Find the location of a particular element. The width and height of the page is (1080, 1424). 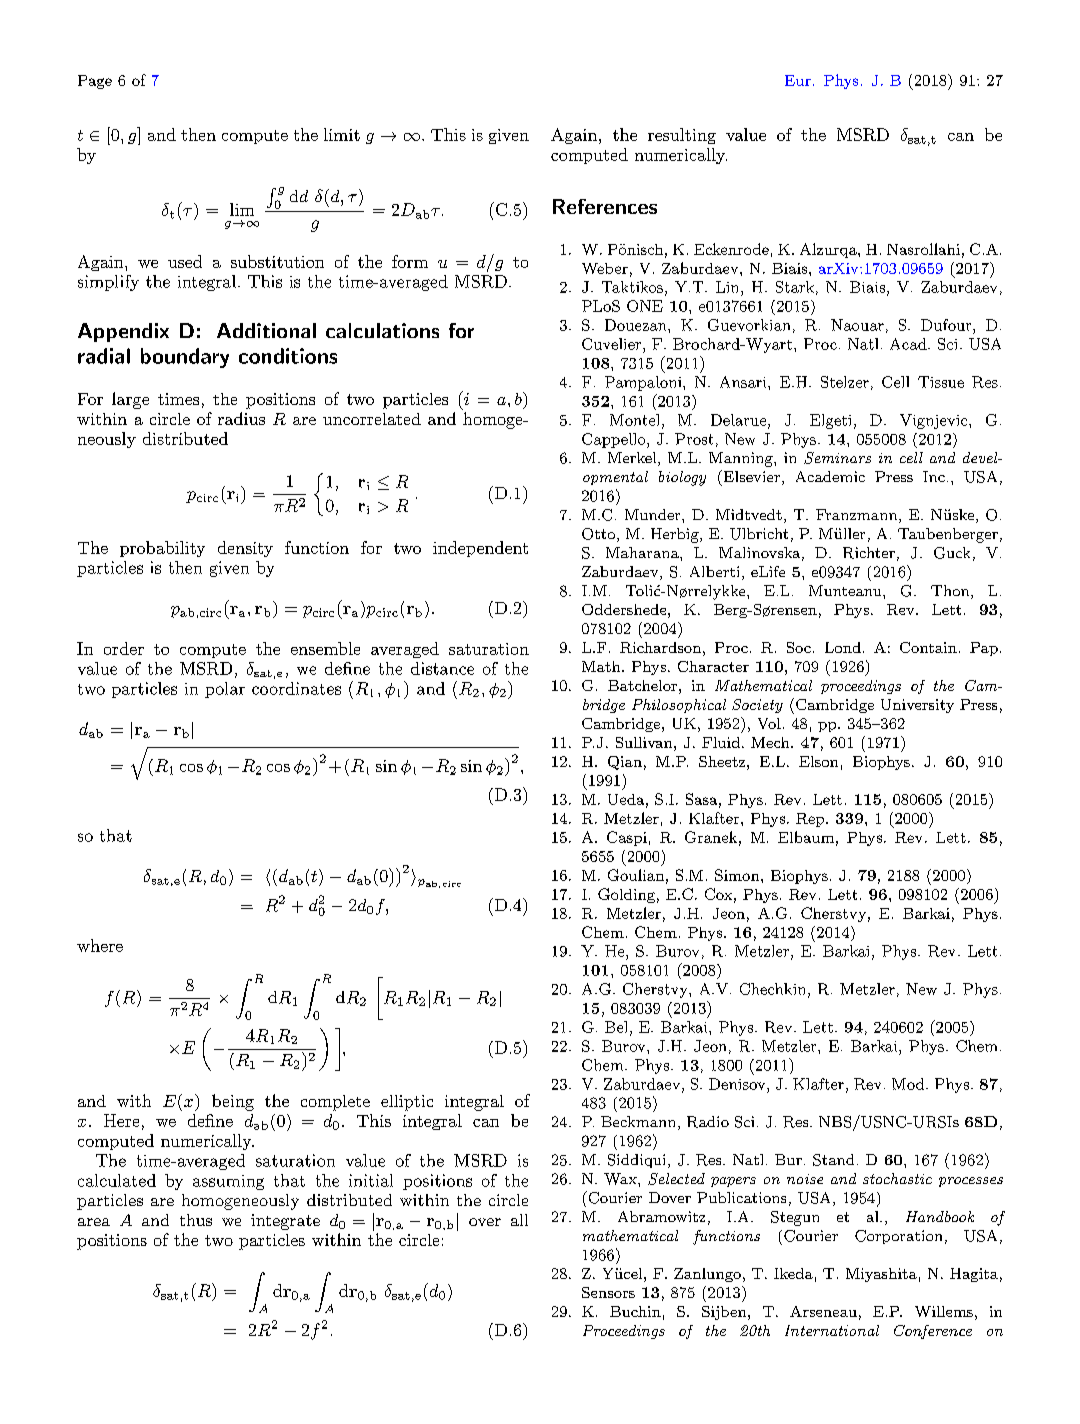

probability is located at coordinates (162, 549).
